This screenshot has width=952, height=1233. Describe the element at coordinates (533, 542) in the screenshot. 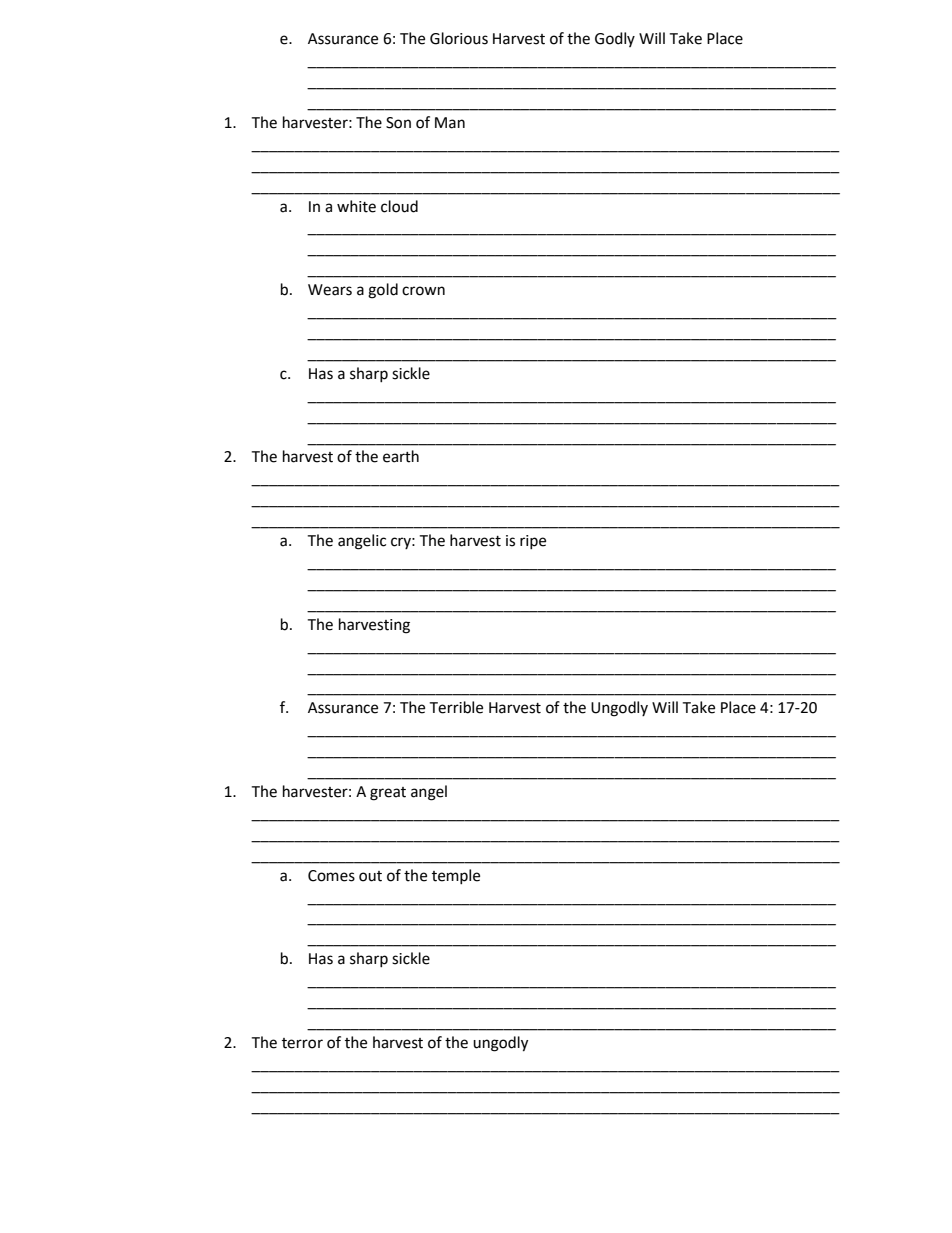

I see `ripe` at that location.
